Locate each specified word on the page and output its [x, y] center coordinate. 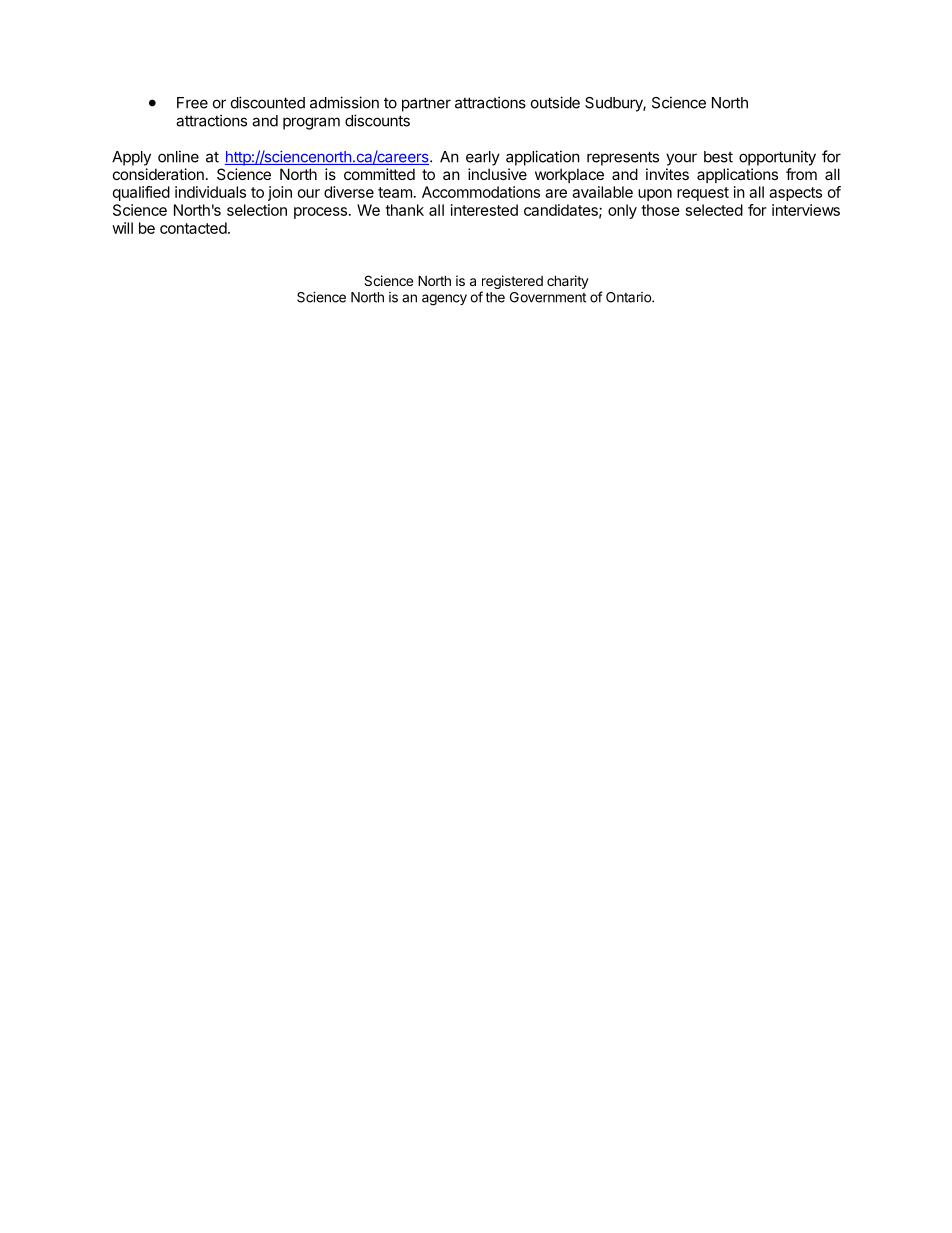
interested [484, 210]
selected [714, 210]
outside [555, 102]
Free [192, 103]
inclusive [497, 174]
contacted [193, 228]
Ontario [629, 297]
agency [444, 300]
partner [426, 104]
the [495, 297]
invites [667, 174]
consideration [158, 174]
